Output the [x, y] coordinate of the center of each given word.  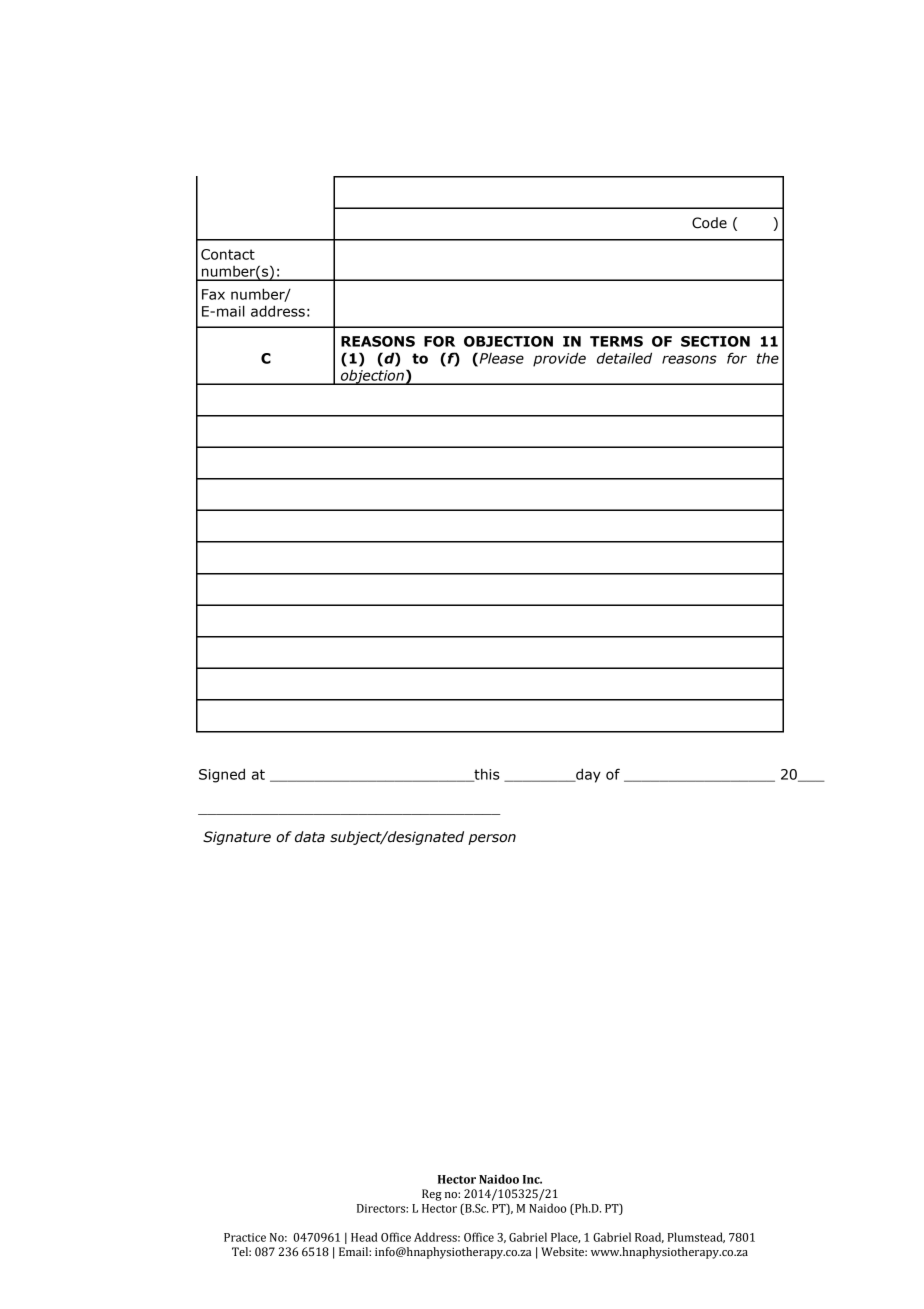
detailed [624, 358]
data [310, 837]
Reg [432, 1195]
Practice [245, 1237]
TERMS [616, 341]
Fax [213, 294]
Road [649, 1237]
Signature [237, 838]
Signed [222, 775]
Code [709, 223]
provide [559, 359]
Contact [228, 254]
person [492, 839]
